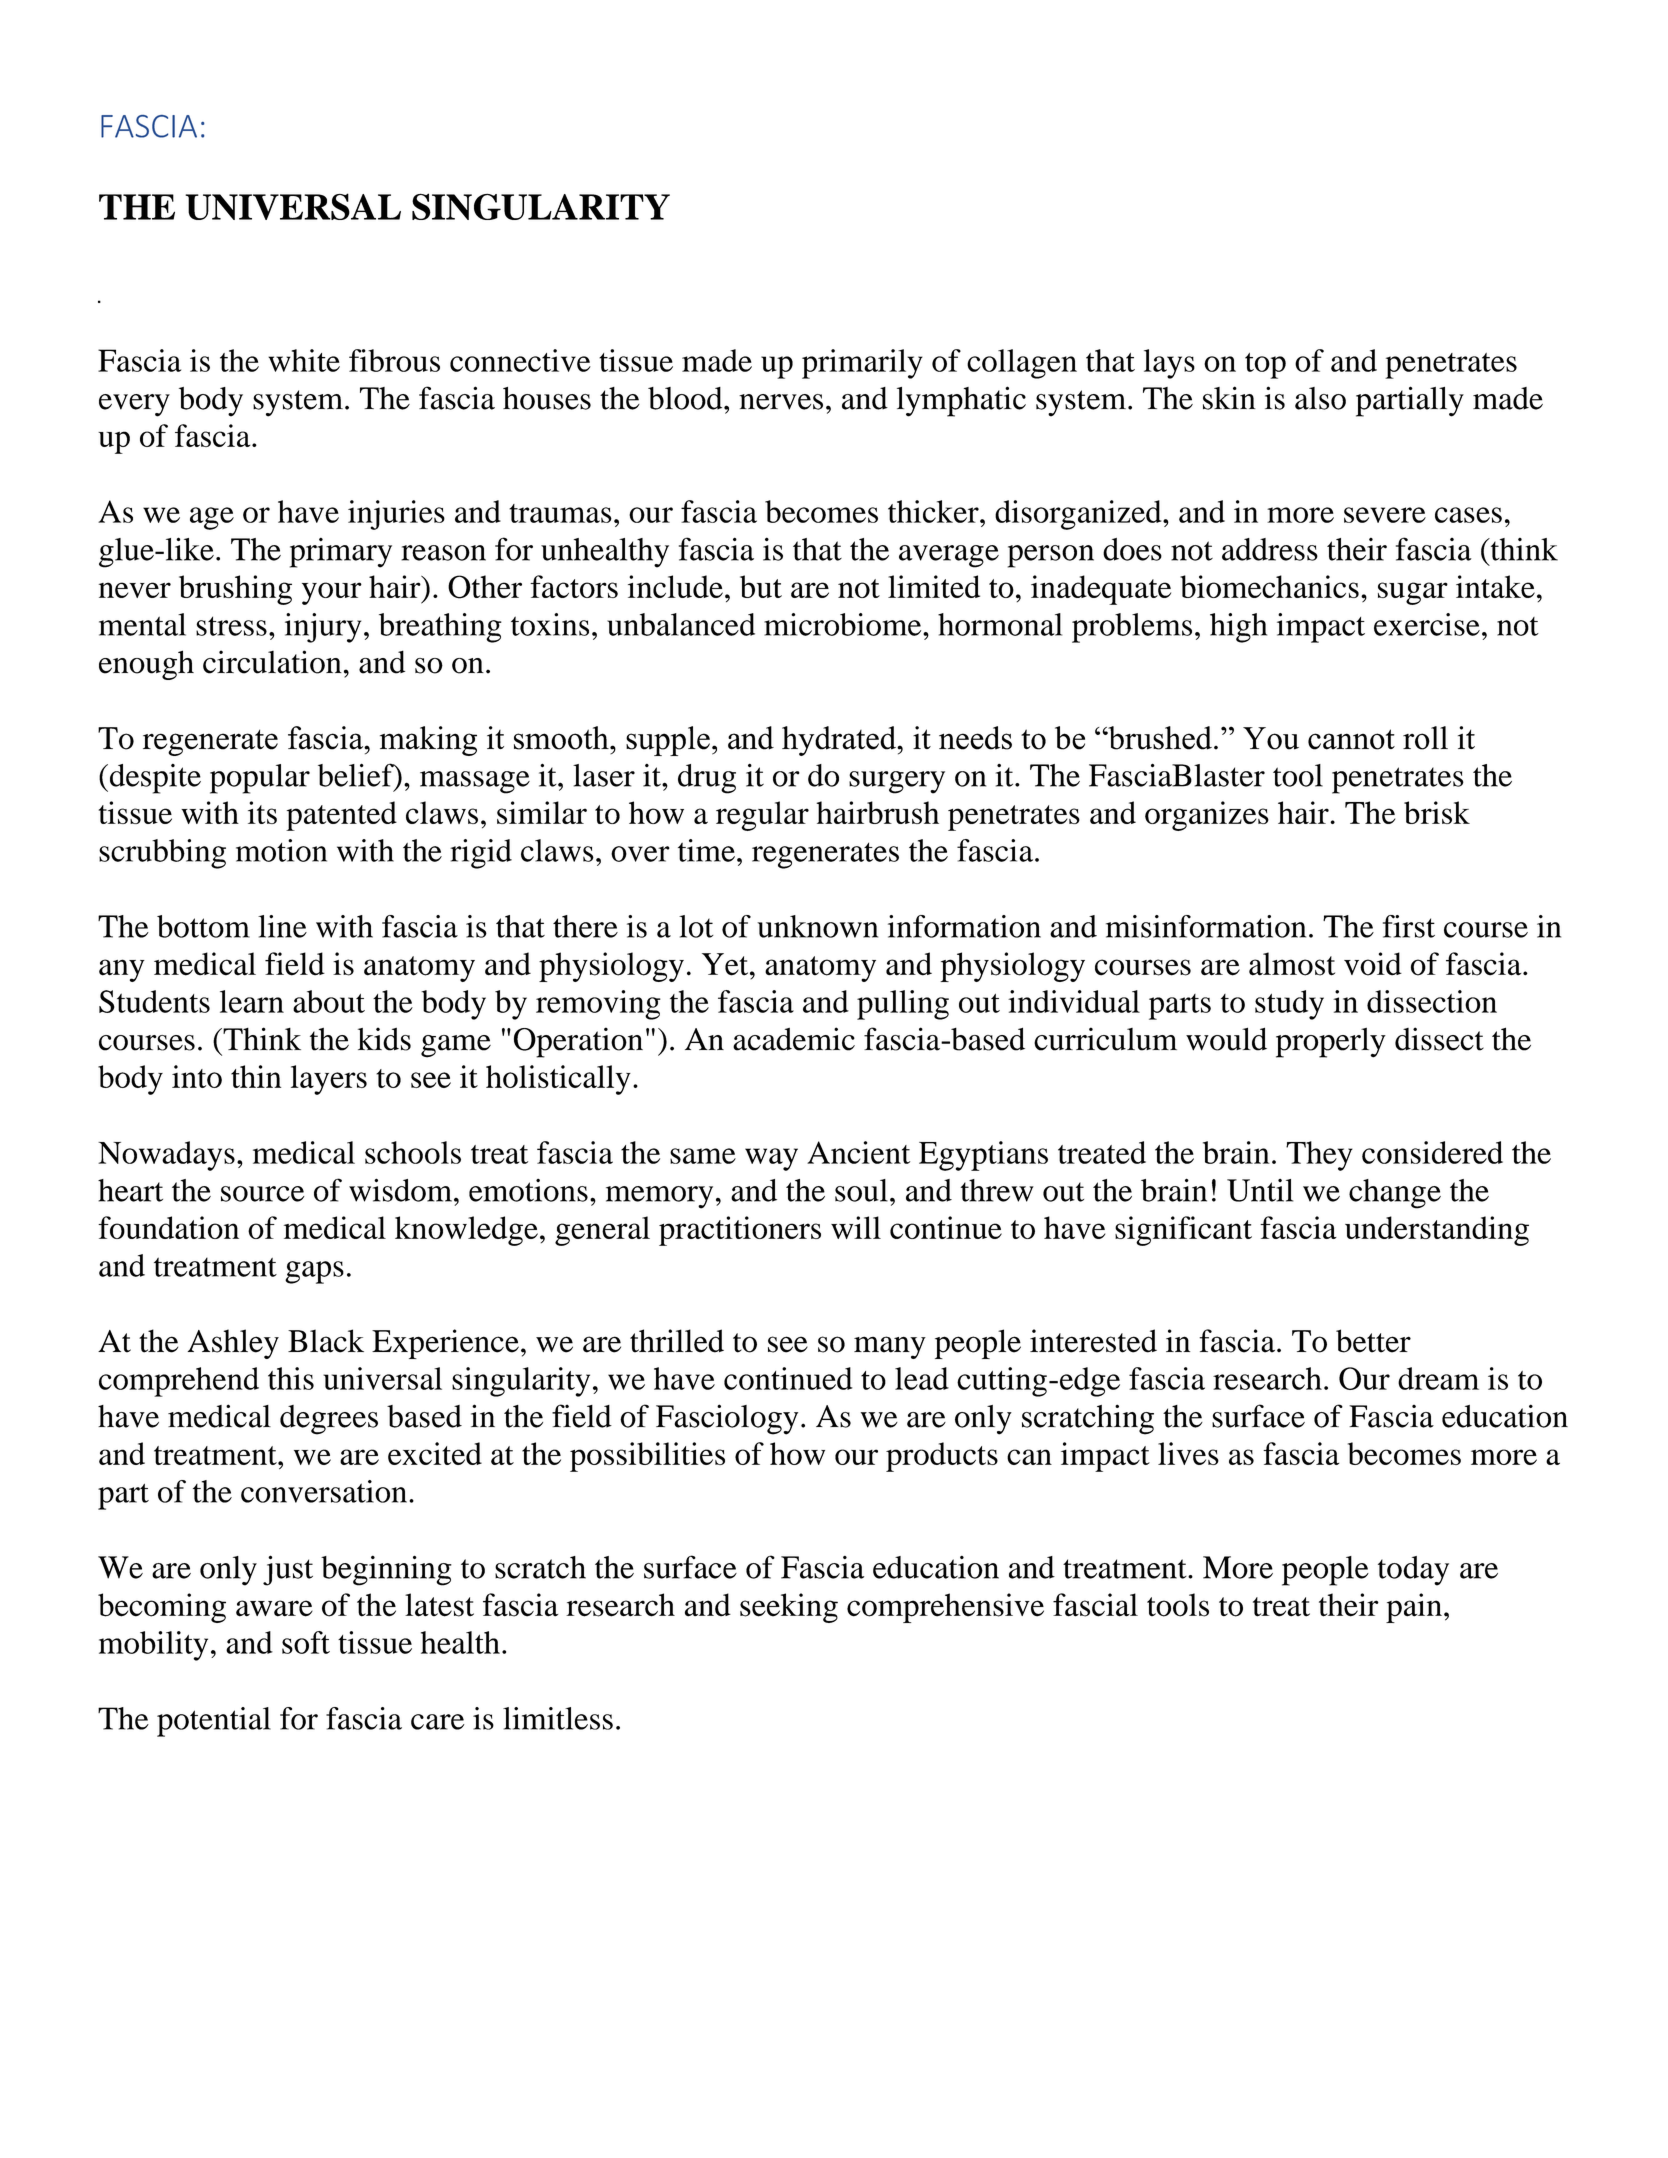  Describe the element at coordinates (1320, 398) in the image. I see `also` at that location.
